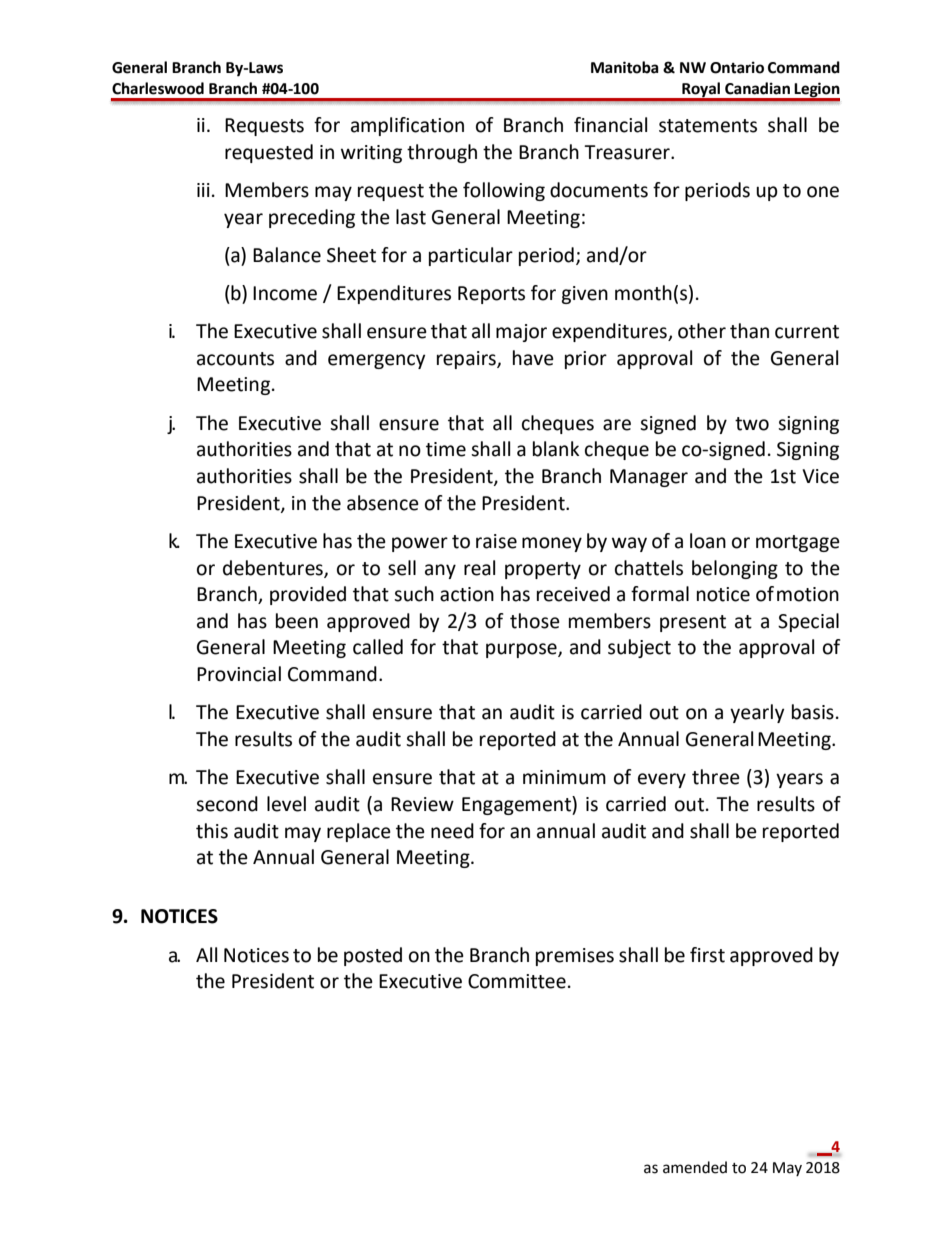  Describe the element at coordinates (517, 981) in the screenshot. I see `Committee` at that location.
